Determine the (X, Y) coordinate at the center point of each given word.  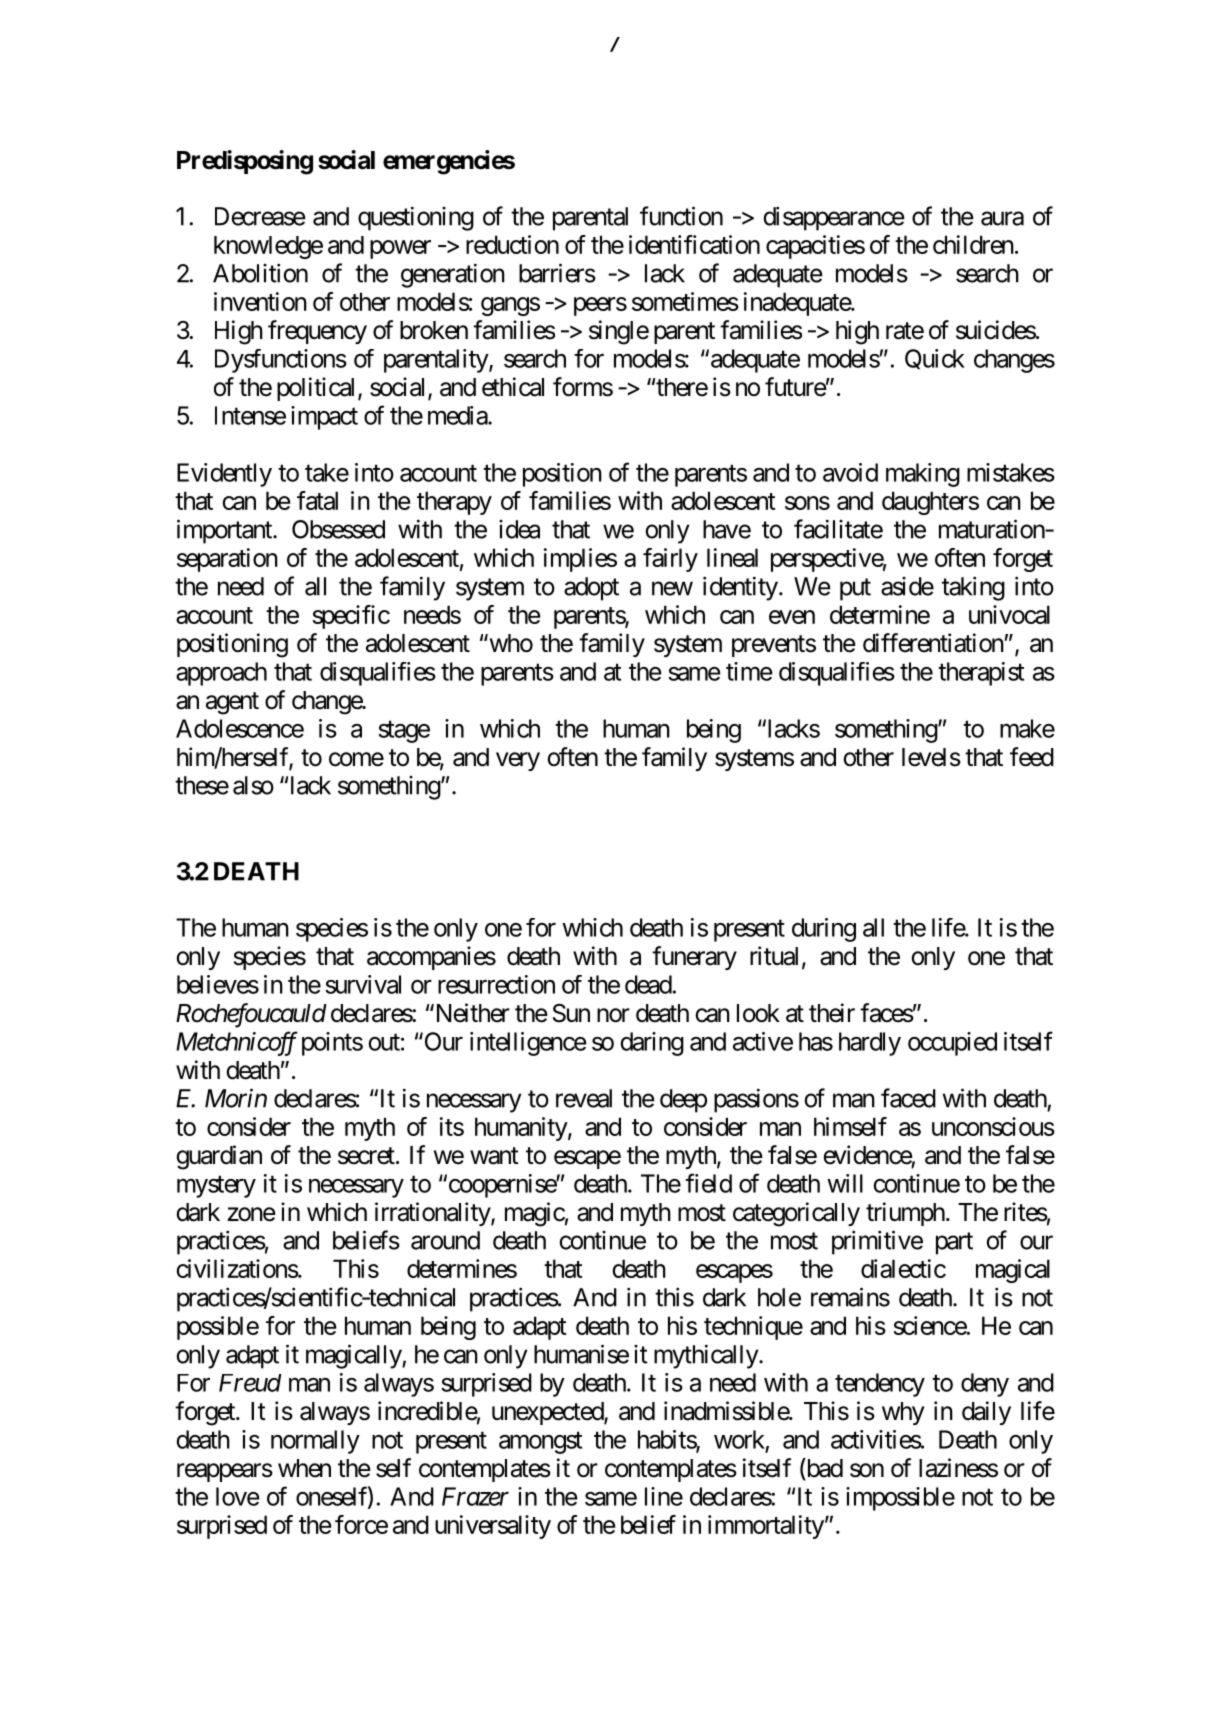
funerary (694, 958)
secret (366, 1156)
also (253, 785)
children (973, 244)
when (304, 1468)
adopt (591, 589)
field (708, 1183)
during (824, 930)
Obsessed (338, 529)
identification (694, 244)
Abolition (260, 273)
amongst (540, 1443)
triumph (905, 1214)
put (855, 589)
